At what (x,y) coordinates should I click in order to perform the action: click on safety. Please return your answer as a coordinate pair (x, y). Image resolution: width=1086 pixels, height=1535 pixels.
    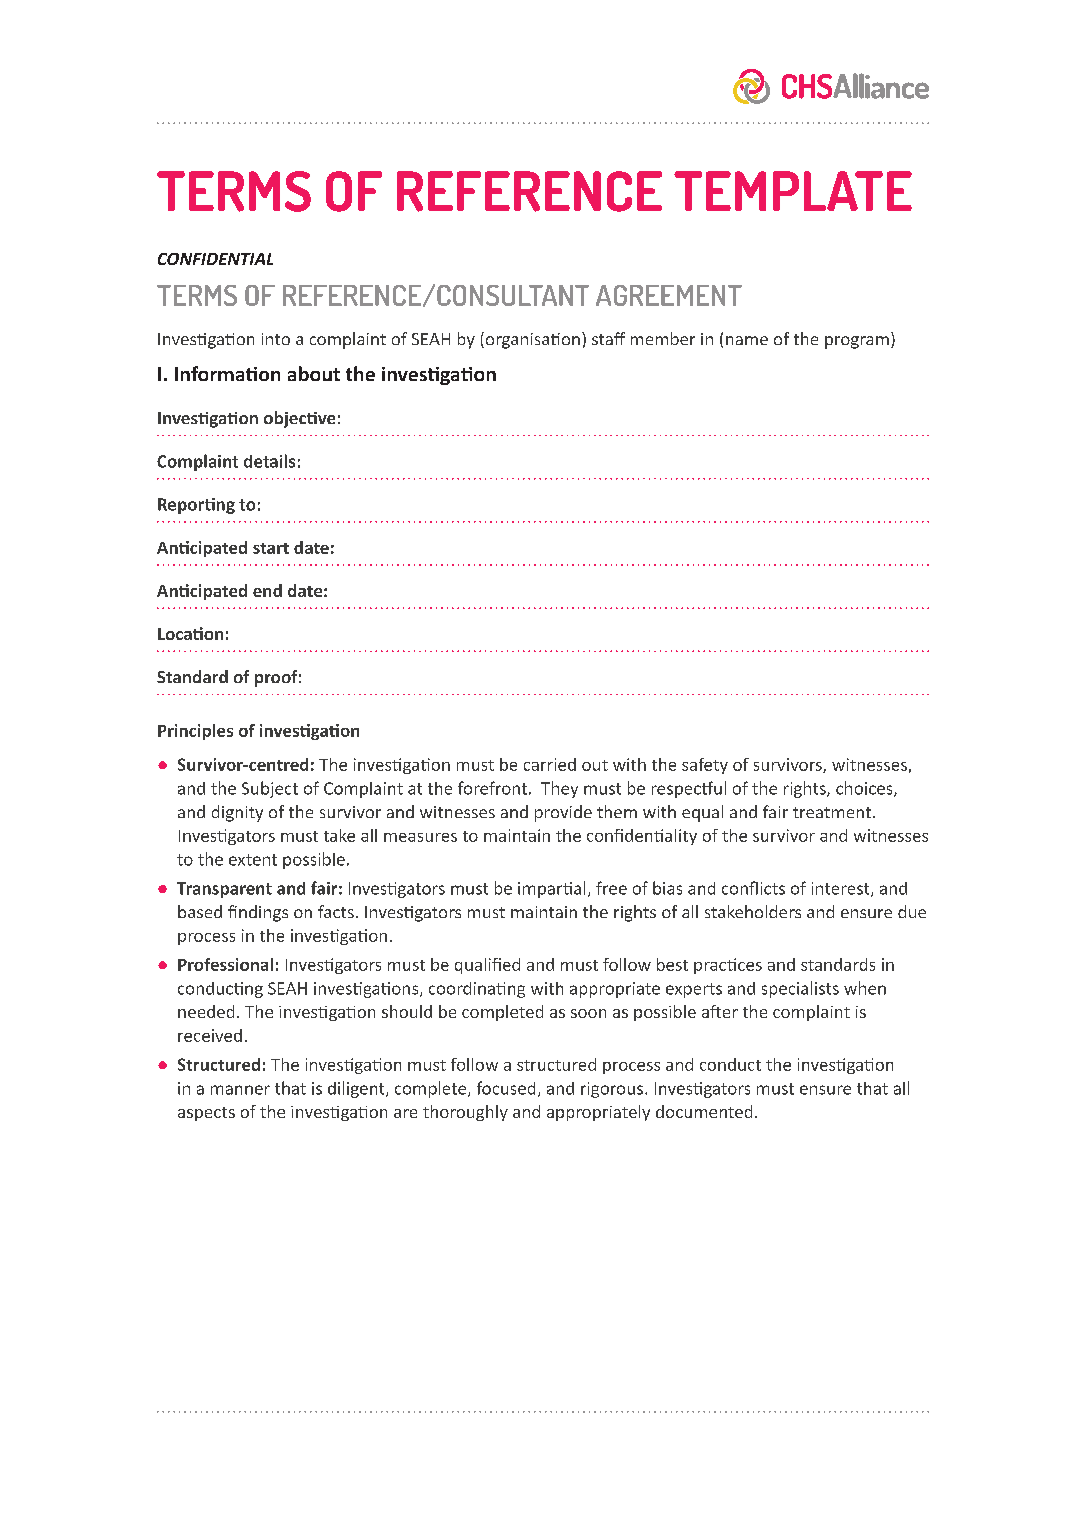
    Looking at the image, I should click on (705, 766).
